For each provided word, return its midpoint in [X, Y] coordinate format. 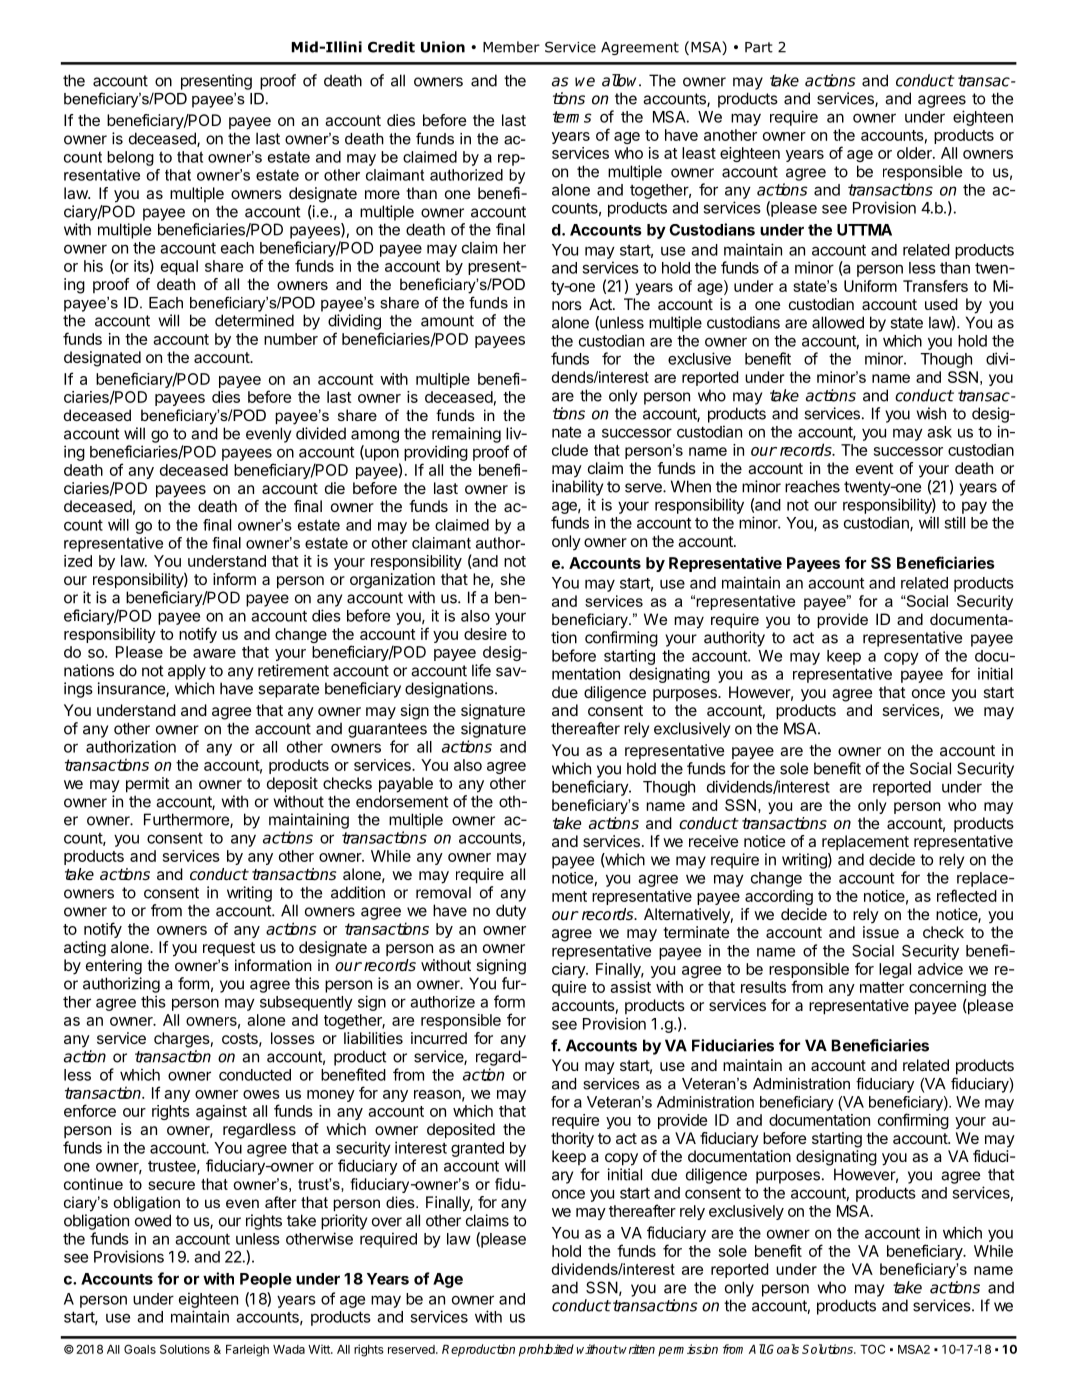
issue [881, 932]
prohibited [546, 1350]
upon [381, 454]
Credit [391, 47]
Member [511, 47]
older [915, 153]
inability [577, 488]
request [229, 949]
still [954, 522]
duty [511, 912]
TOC [872, 1349]
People [266, 1280]
